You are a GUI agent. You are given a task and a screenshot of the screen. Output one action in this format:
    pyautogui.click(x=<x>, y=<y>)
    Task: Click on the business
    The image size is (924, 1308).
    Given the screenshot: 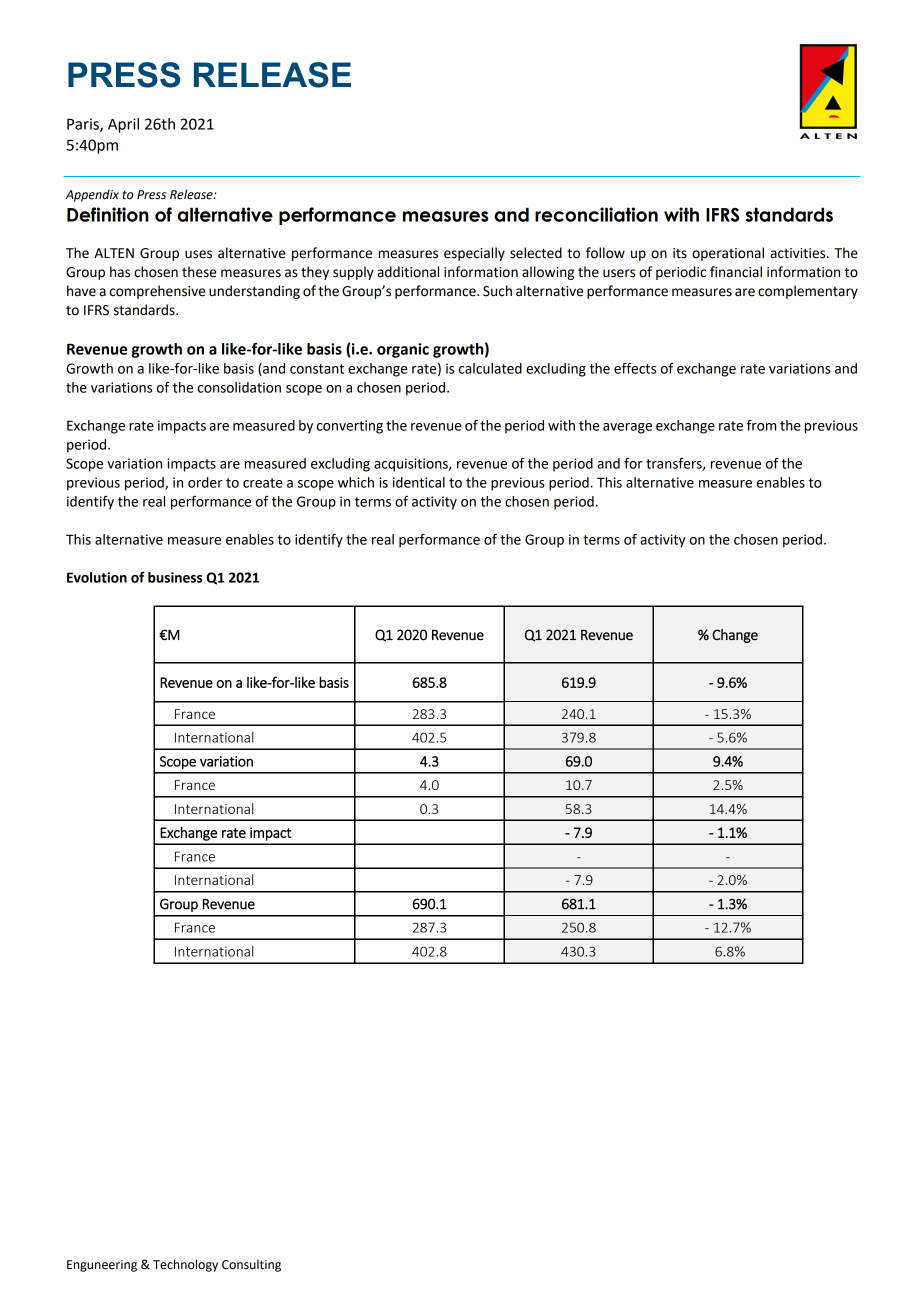 What is the action you would take?
    pyautogui.click(x=175, y=577)
